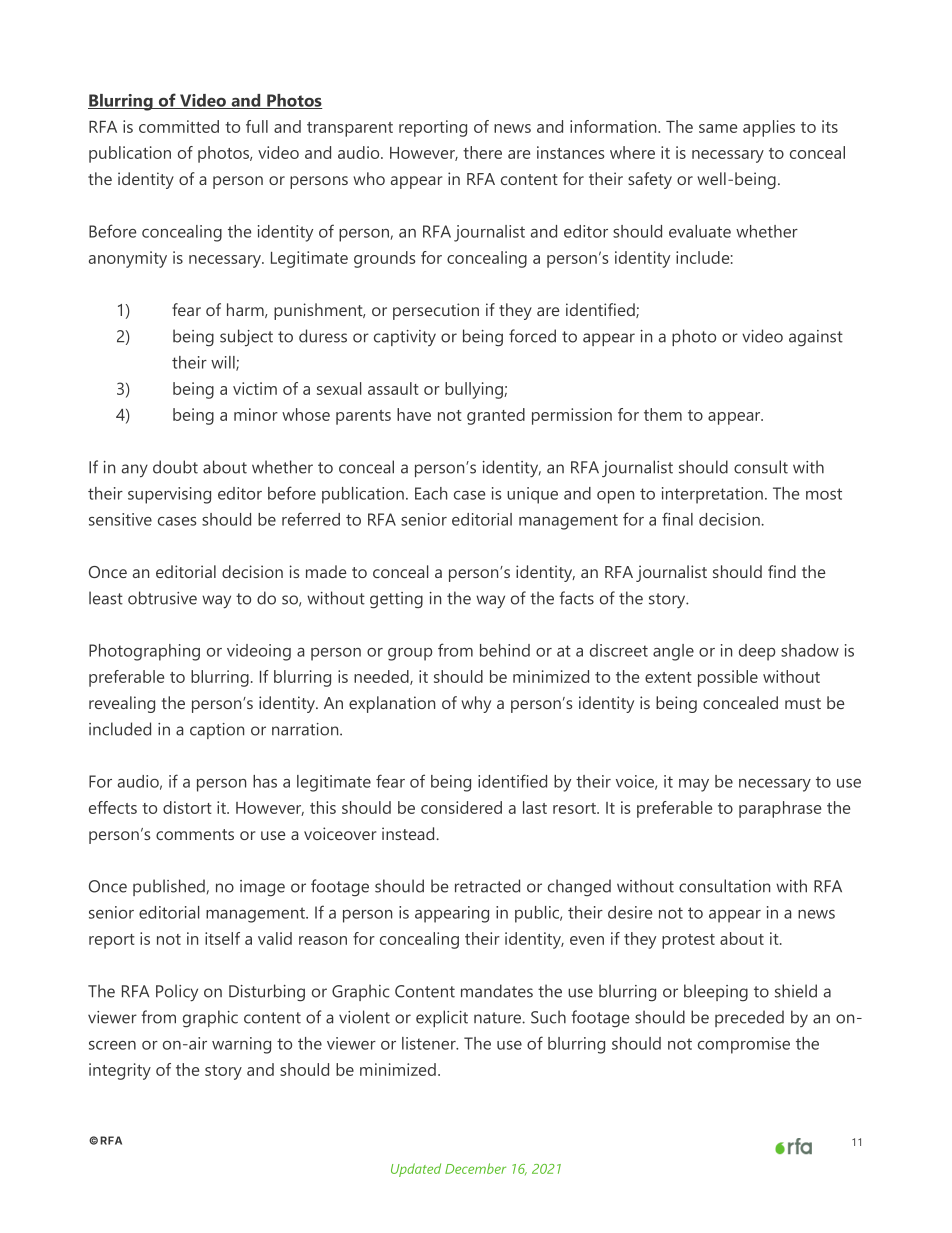  I want to click on same, so click(718, 128).
